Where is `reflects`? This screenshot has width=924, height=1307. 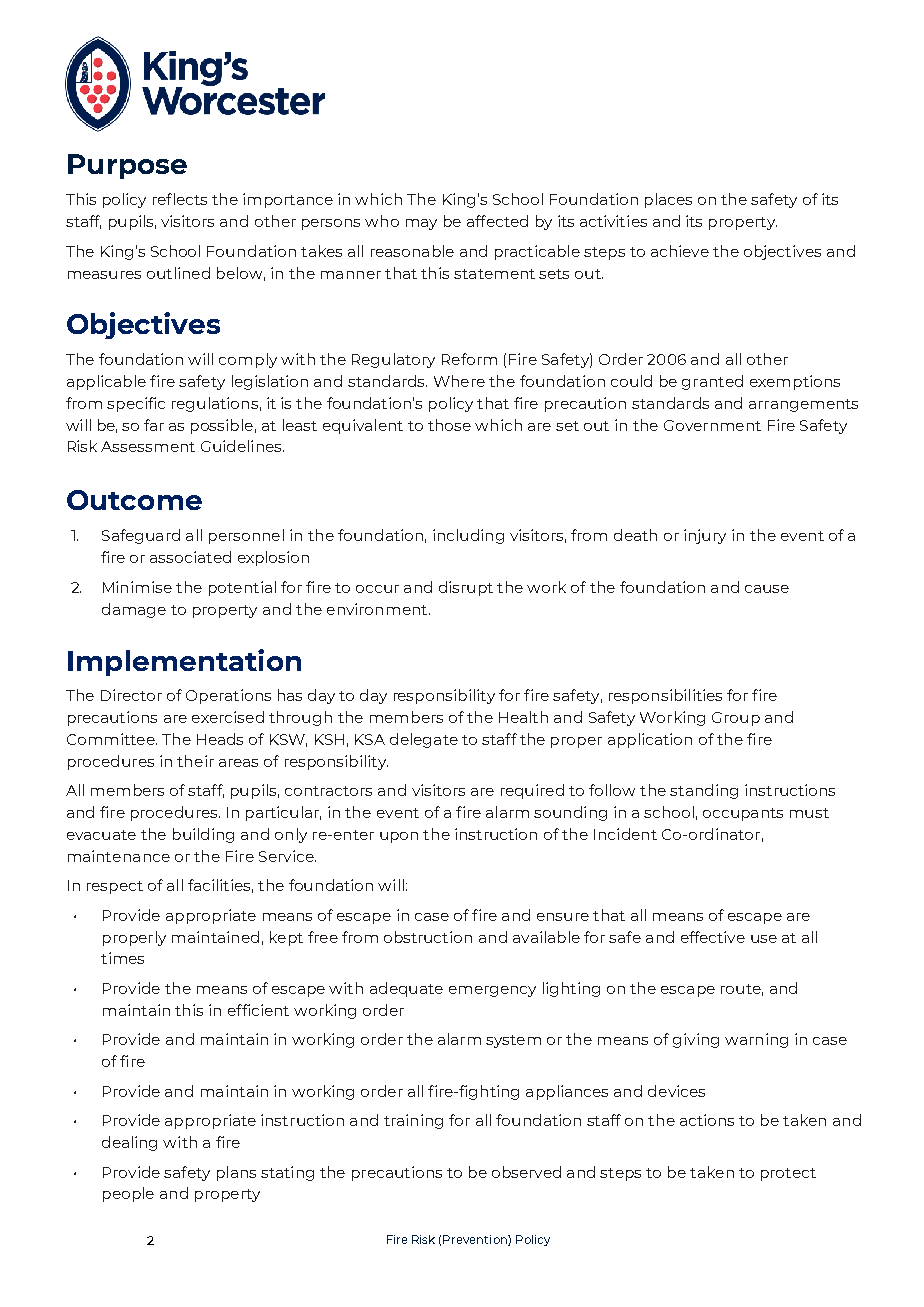
reflects is located at coordinates (180, 199).
